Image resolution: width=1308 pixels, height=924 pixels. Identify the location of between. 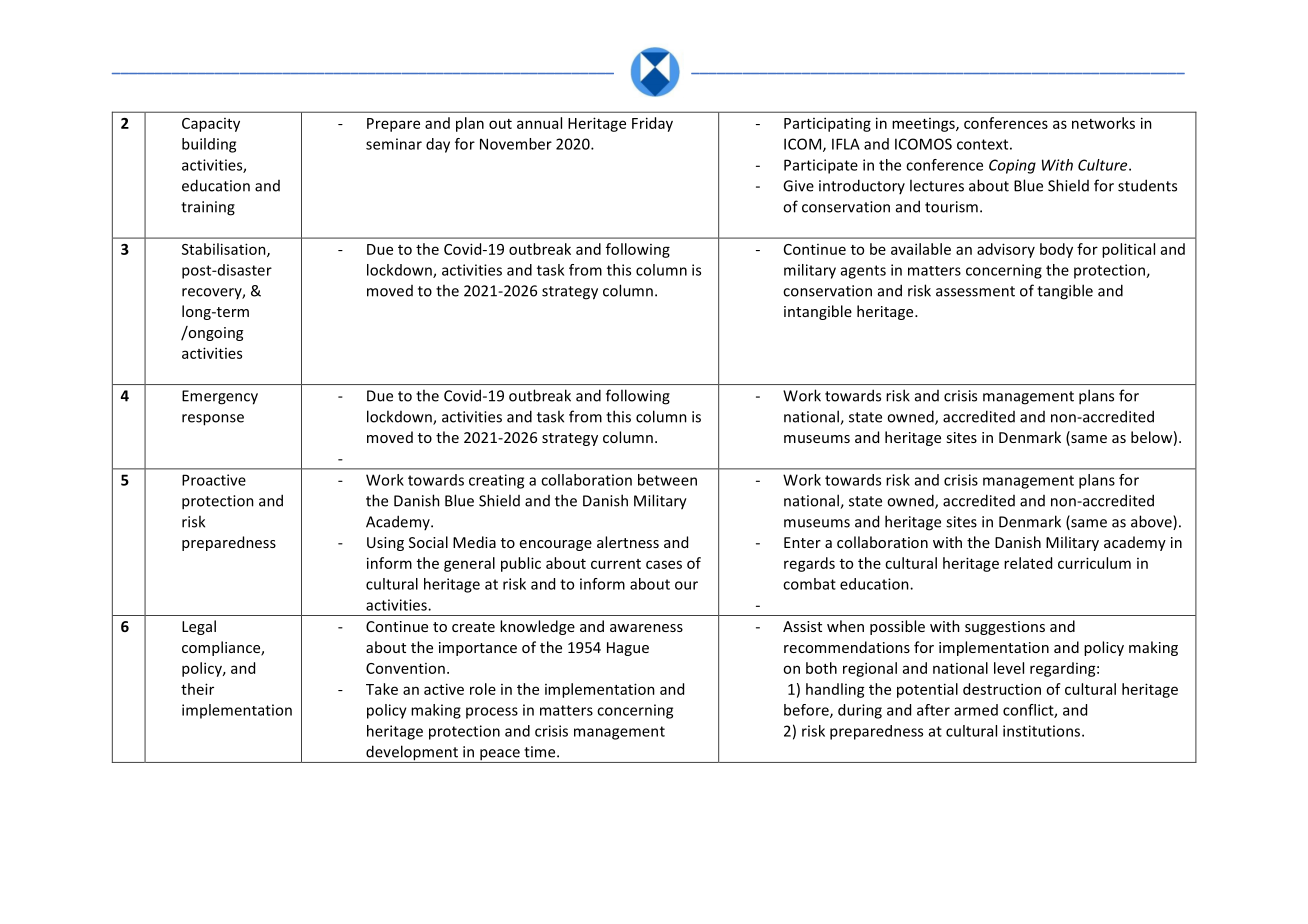
(667, 480).
